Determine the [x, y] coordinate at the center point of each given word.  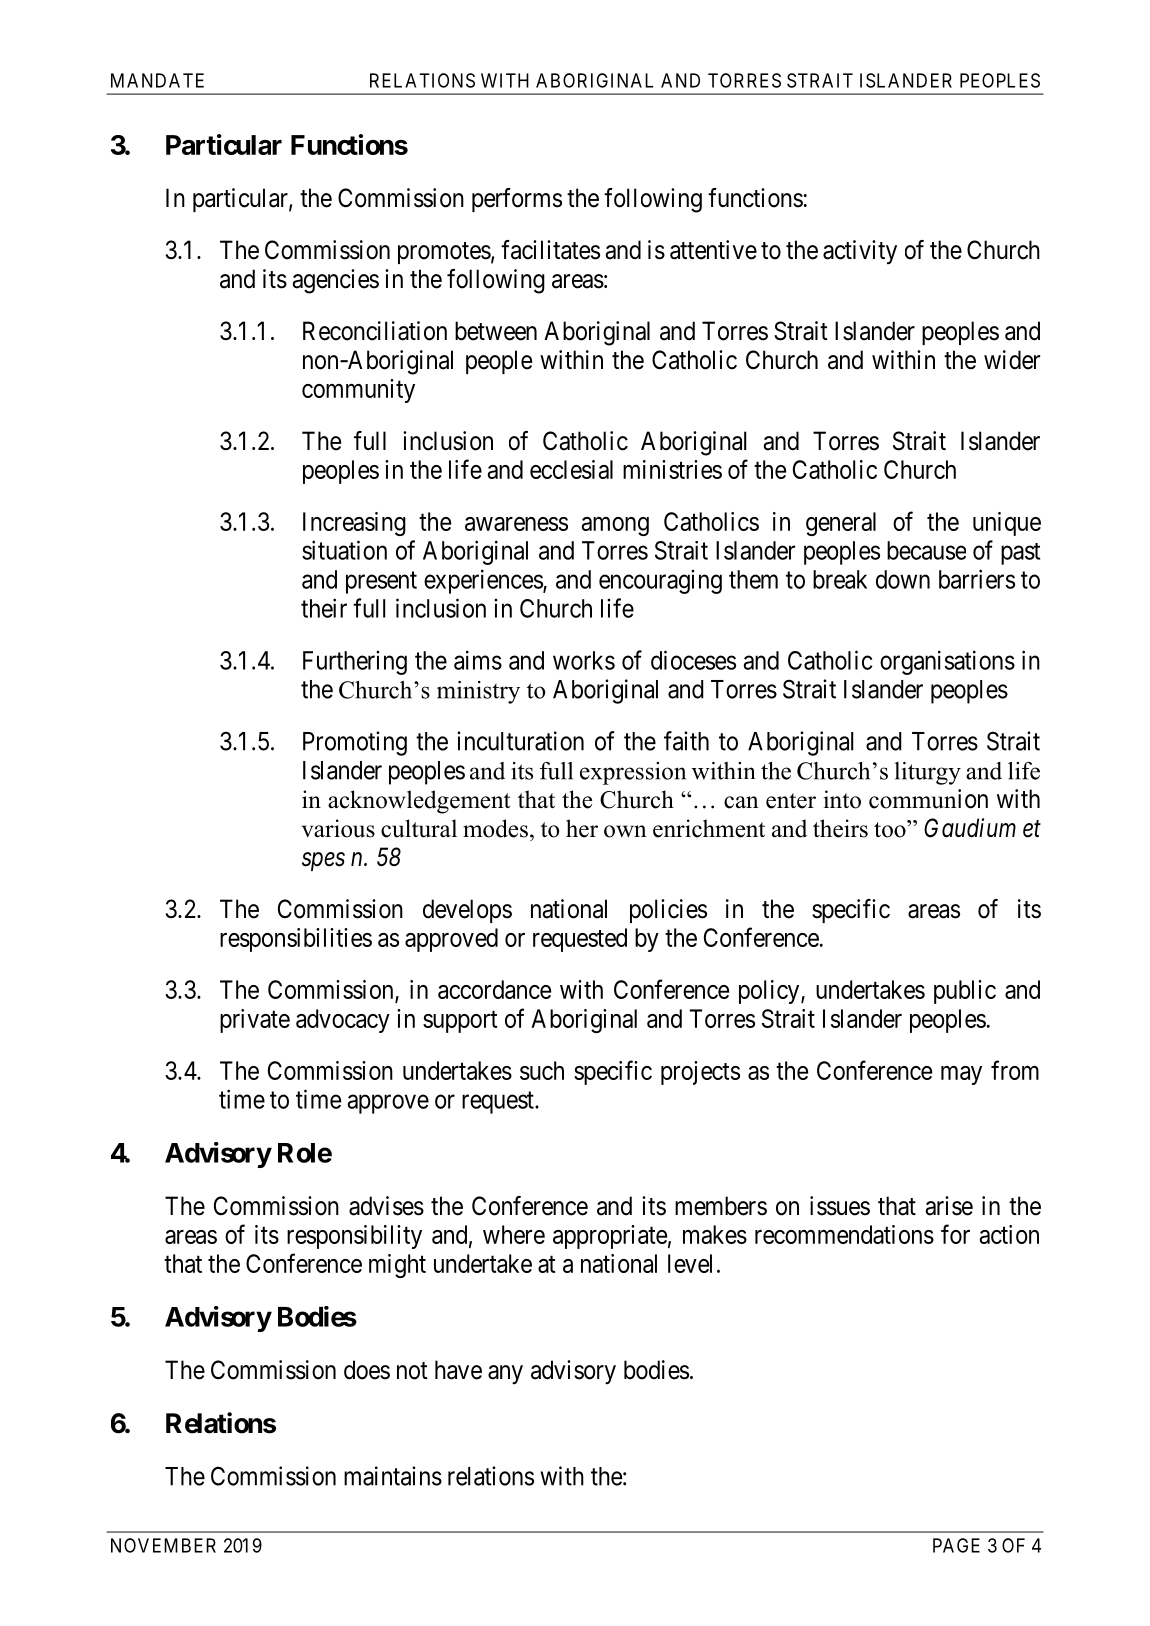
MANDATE [157, 80]
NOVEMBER [163, 1545]
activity [860, 252]
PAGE [956, 1545]
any [505, 1374]
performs [517, 200]
